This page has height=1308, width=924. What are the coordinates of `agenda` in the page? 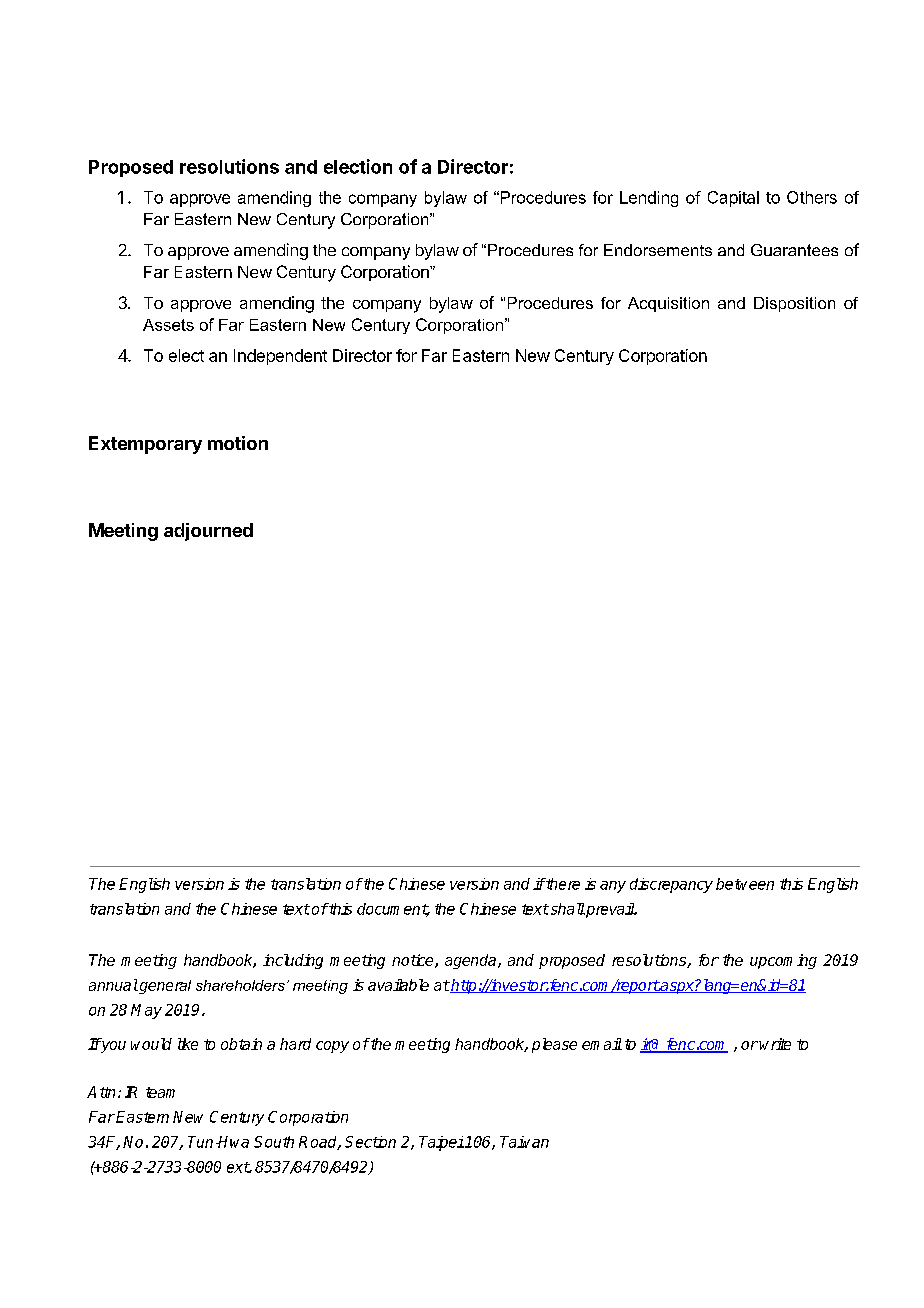 It's located at (472, 961).
